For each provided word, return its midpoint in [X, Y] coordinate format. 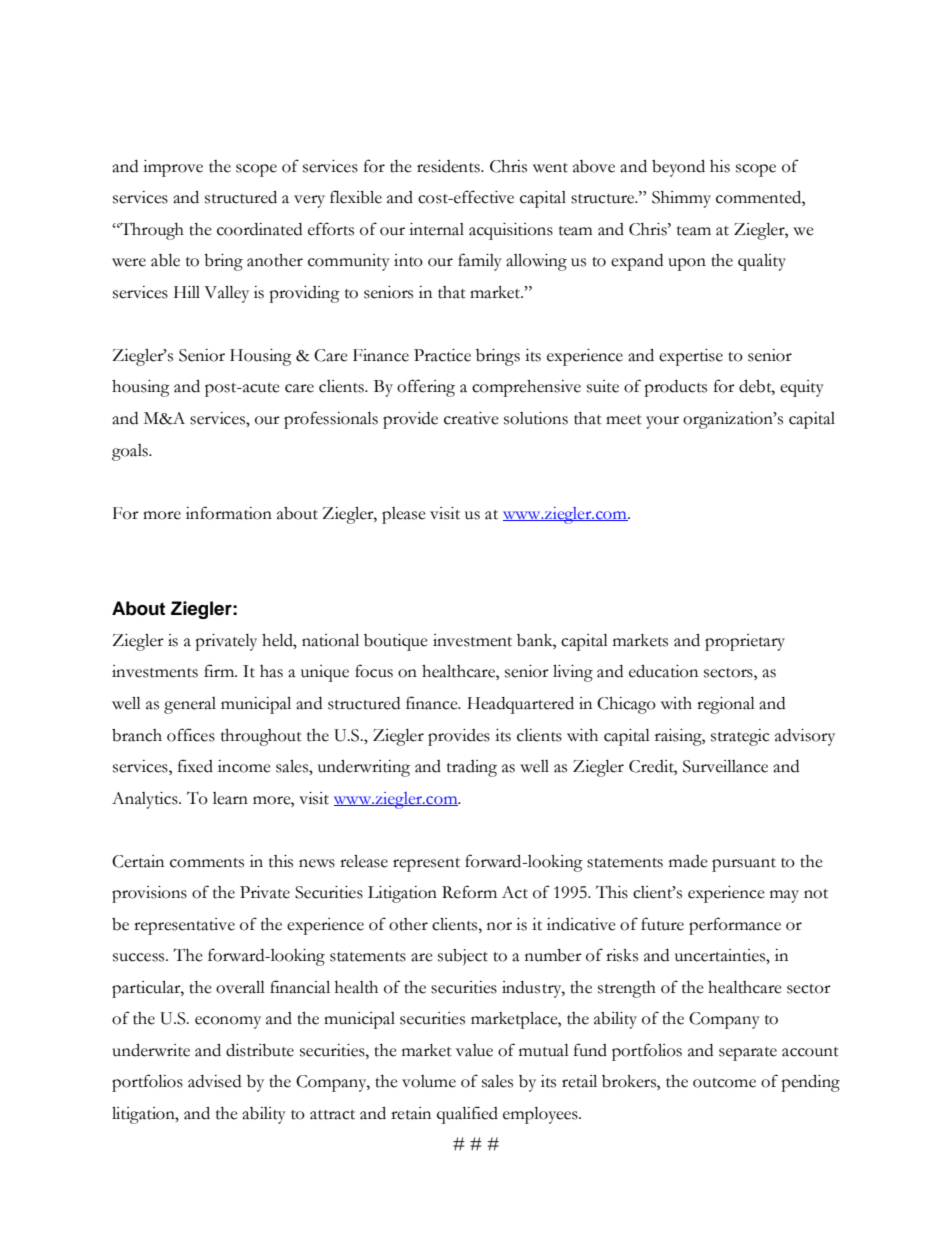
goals [131, 452]
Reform [469, 892]
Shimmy [681, 199]
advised [214, 1081]
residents [449, 166]
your [662, 422]
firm [220, 670]
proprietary [745, 642]
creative [471, 418]
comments [207, 863]
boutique [396, 642]
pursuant [744, 865]
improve [173, 168]
